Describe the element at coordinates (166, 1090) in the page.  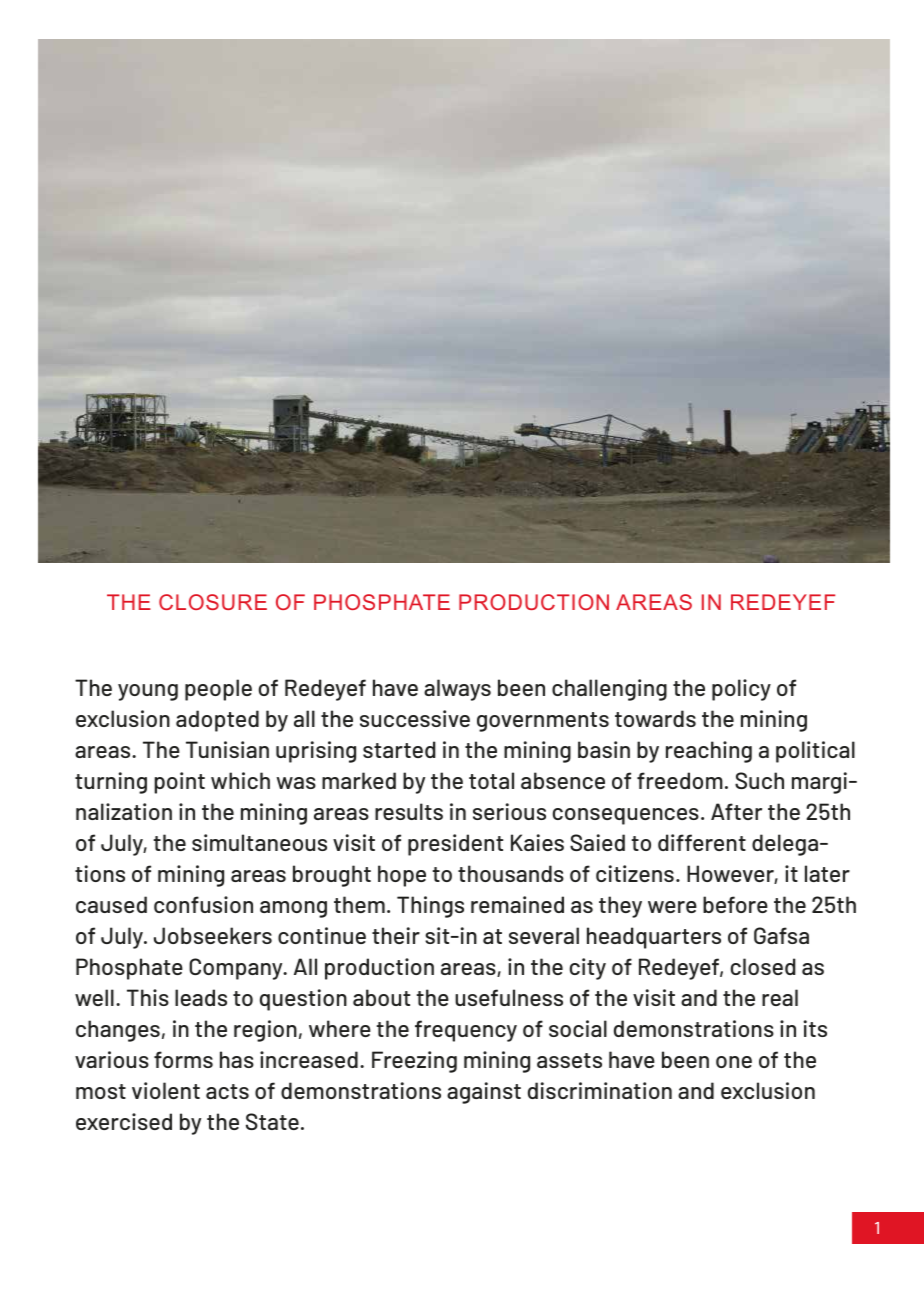
I see `violent` at that location.
